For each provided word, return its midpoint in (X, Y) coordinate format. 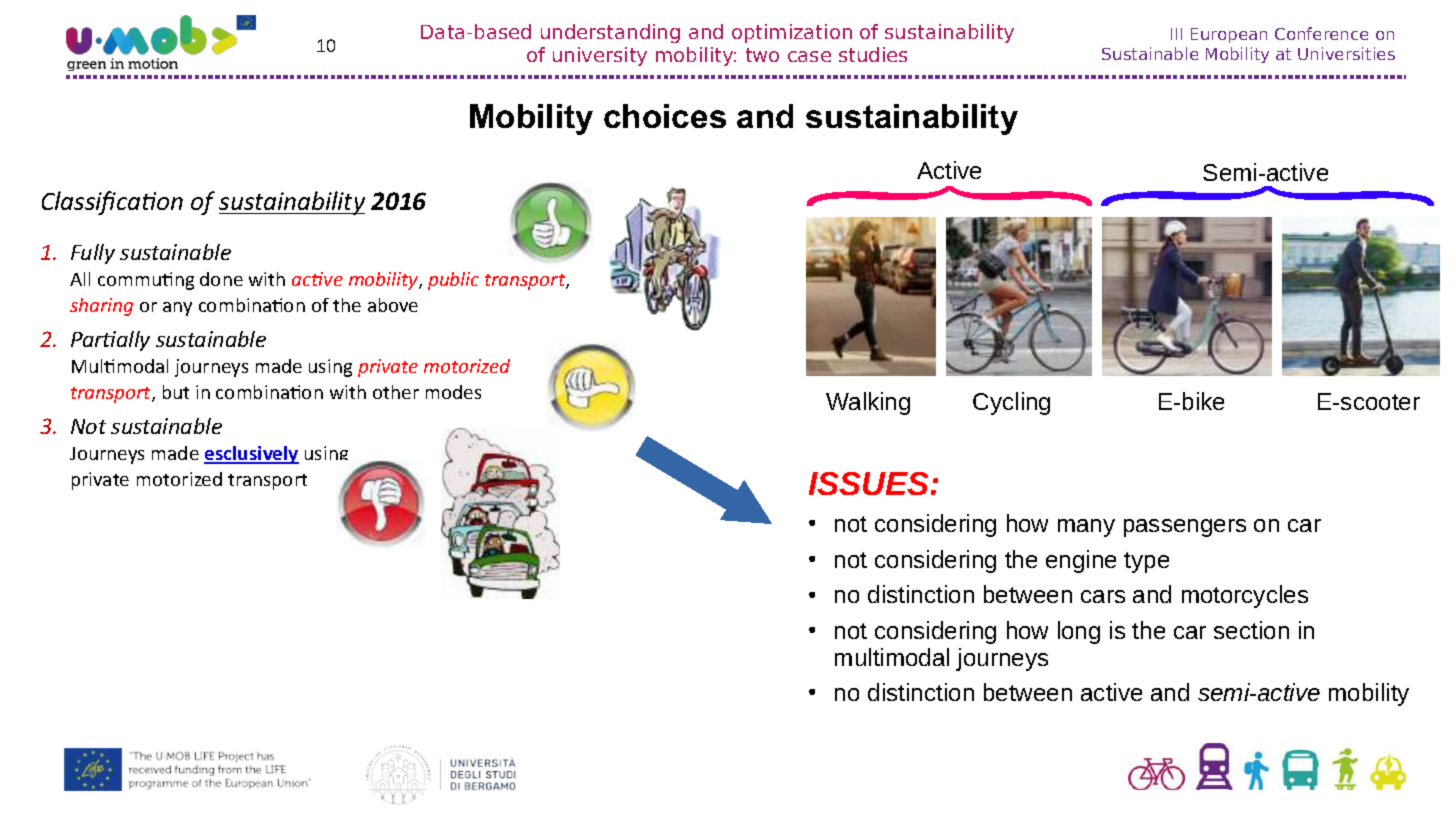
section (1251, 630)
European (1229, 35)
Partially (110, 341)
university (600, 56)
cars (1103, 596)
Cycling (1011, 403)
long (1079, 632)
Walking (868, 403)
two (762, 55)
